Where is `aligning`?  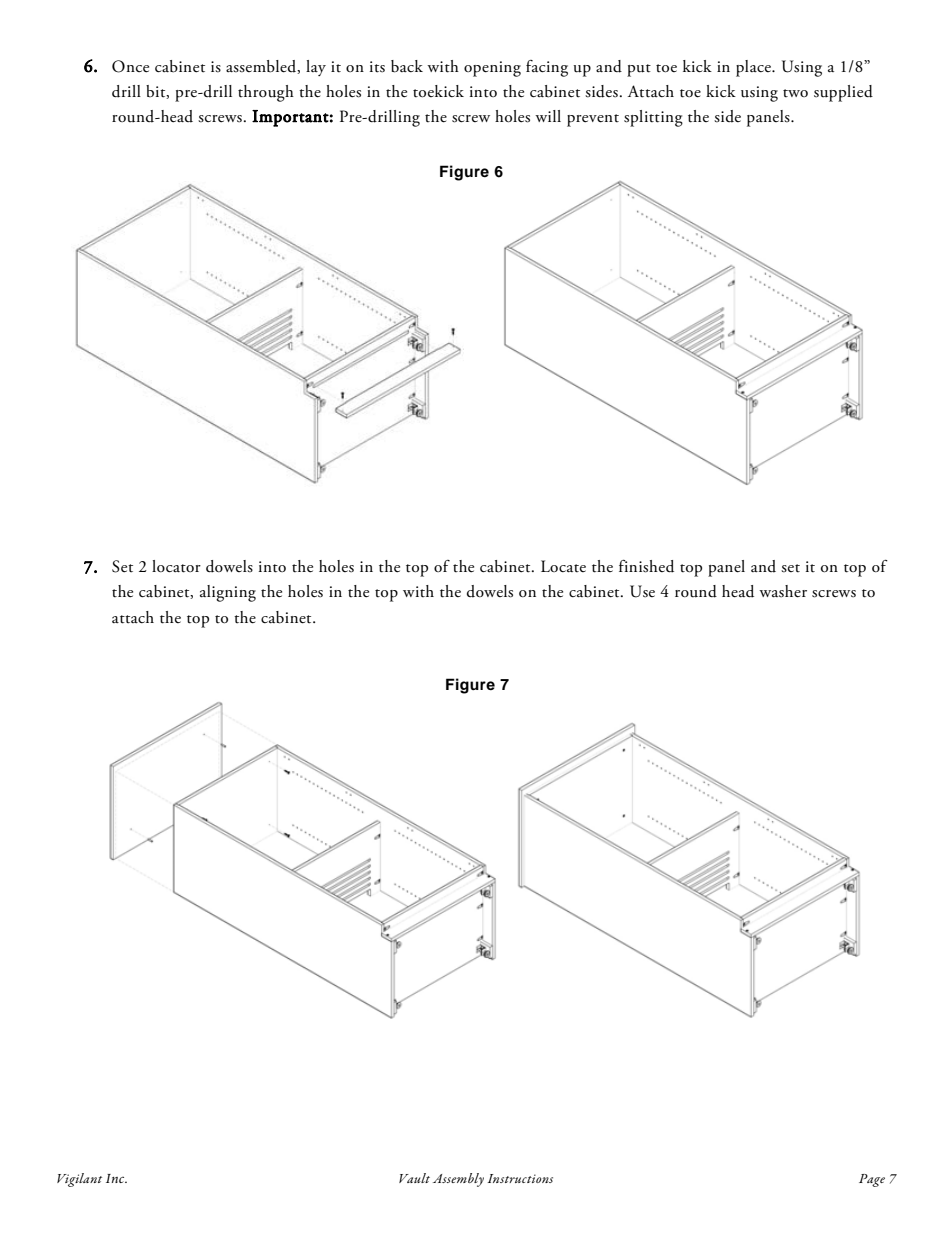 aligning is located at coordinates (228, 593).
